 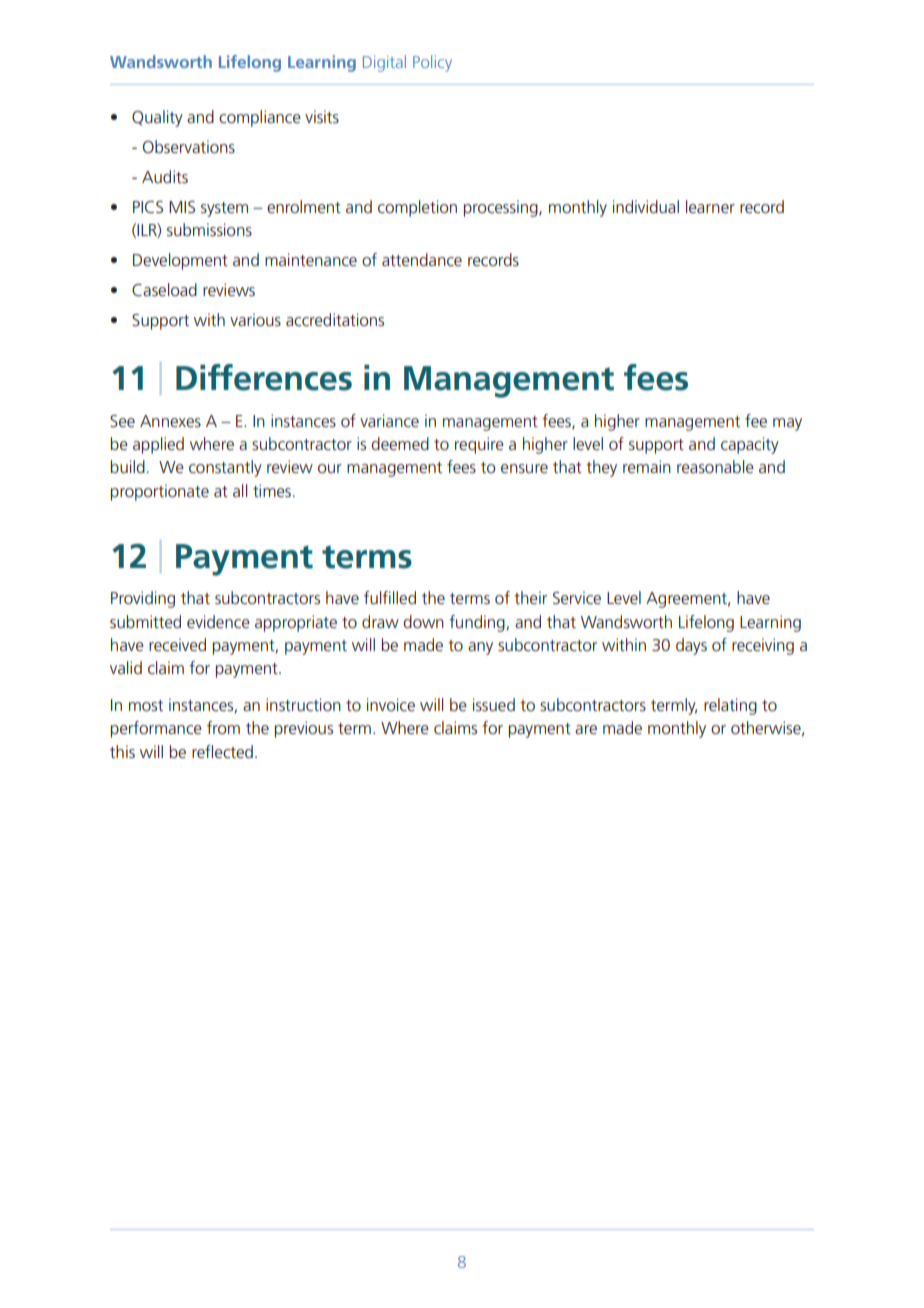 I want to click on from, so click(x=223, y=727).
